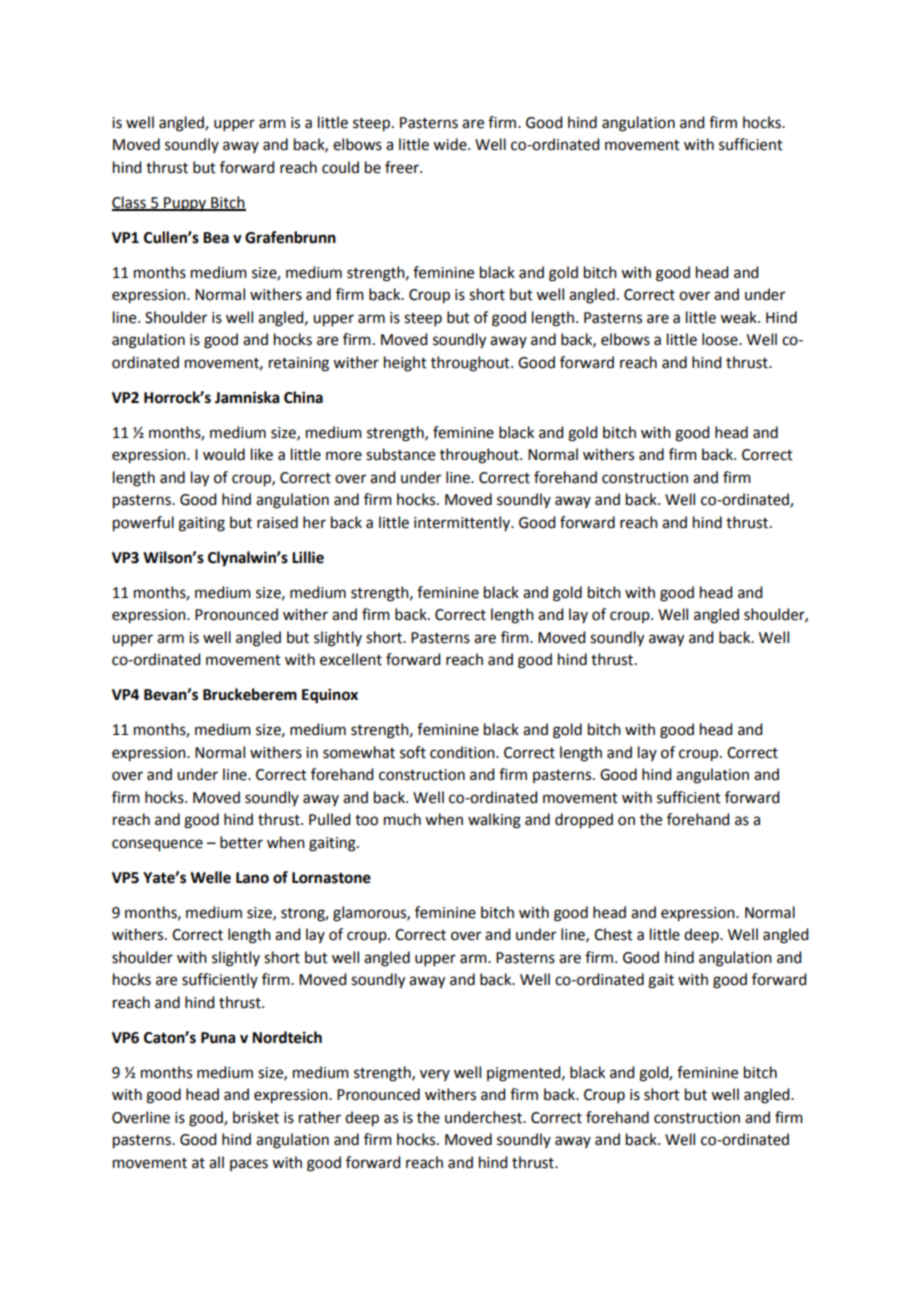 The image size is (924, 1308). What do you see at coordinates (463, 523) in the screenshot?
I see `intermittently` at bounding box center [463, 523].
